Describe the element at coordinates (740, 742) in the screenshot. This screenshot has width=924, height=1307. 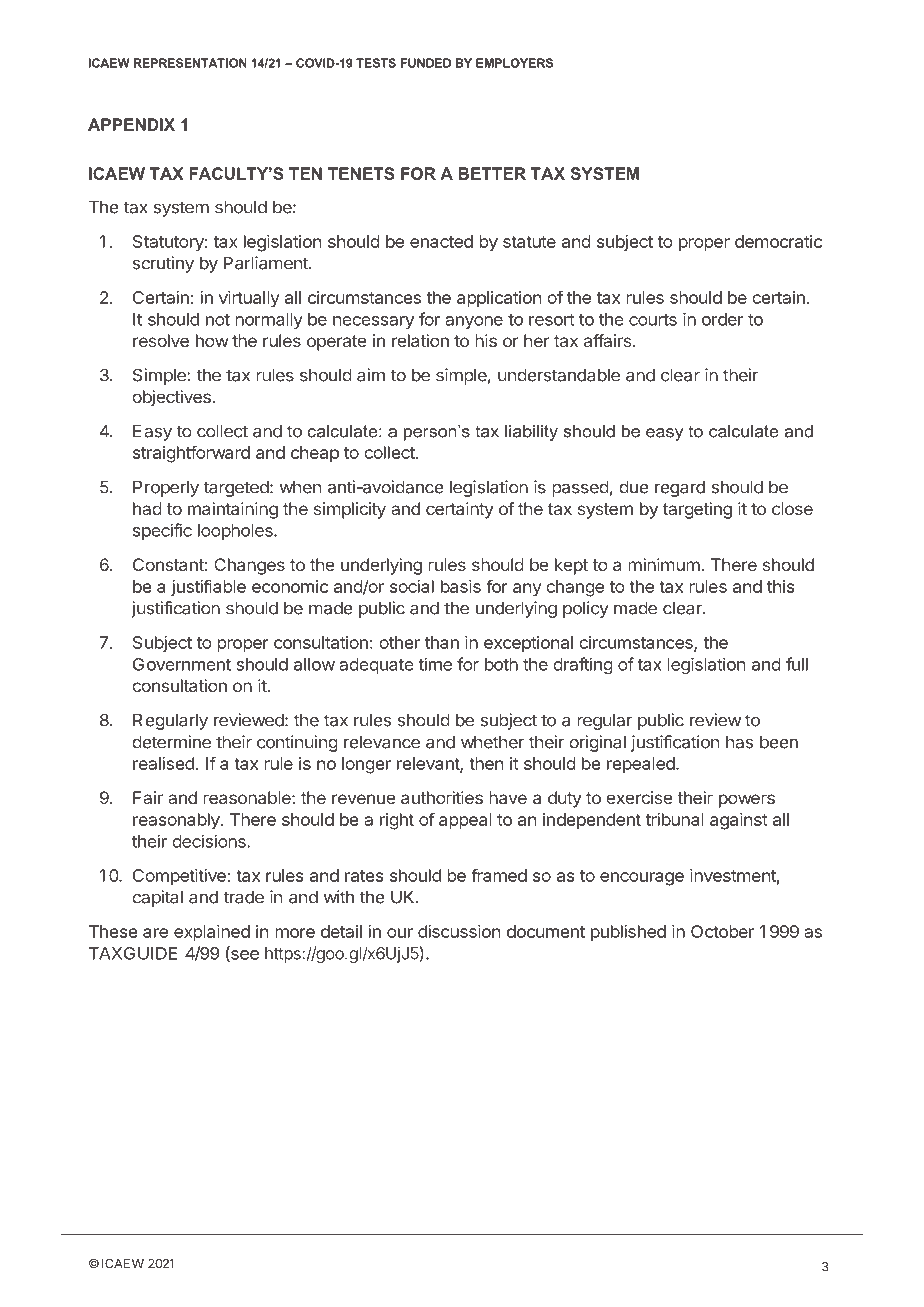
I see `has` at that location.
